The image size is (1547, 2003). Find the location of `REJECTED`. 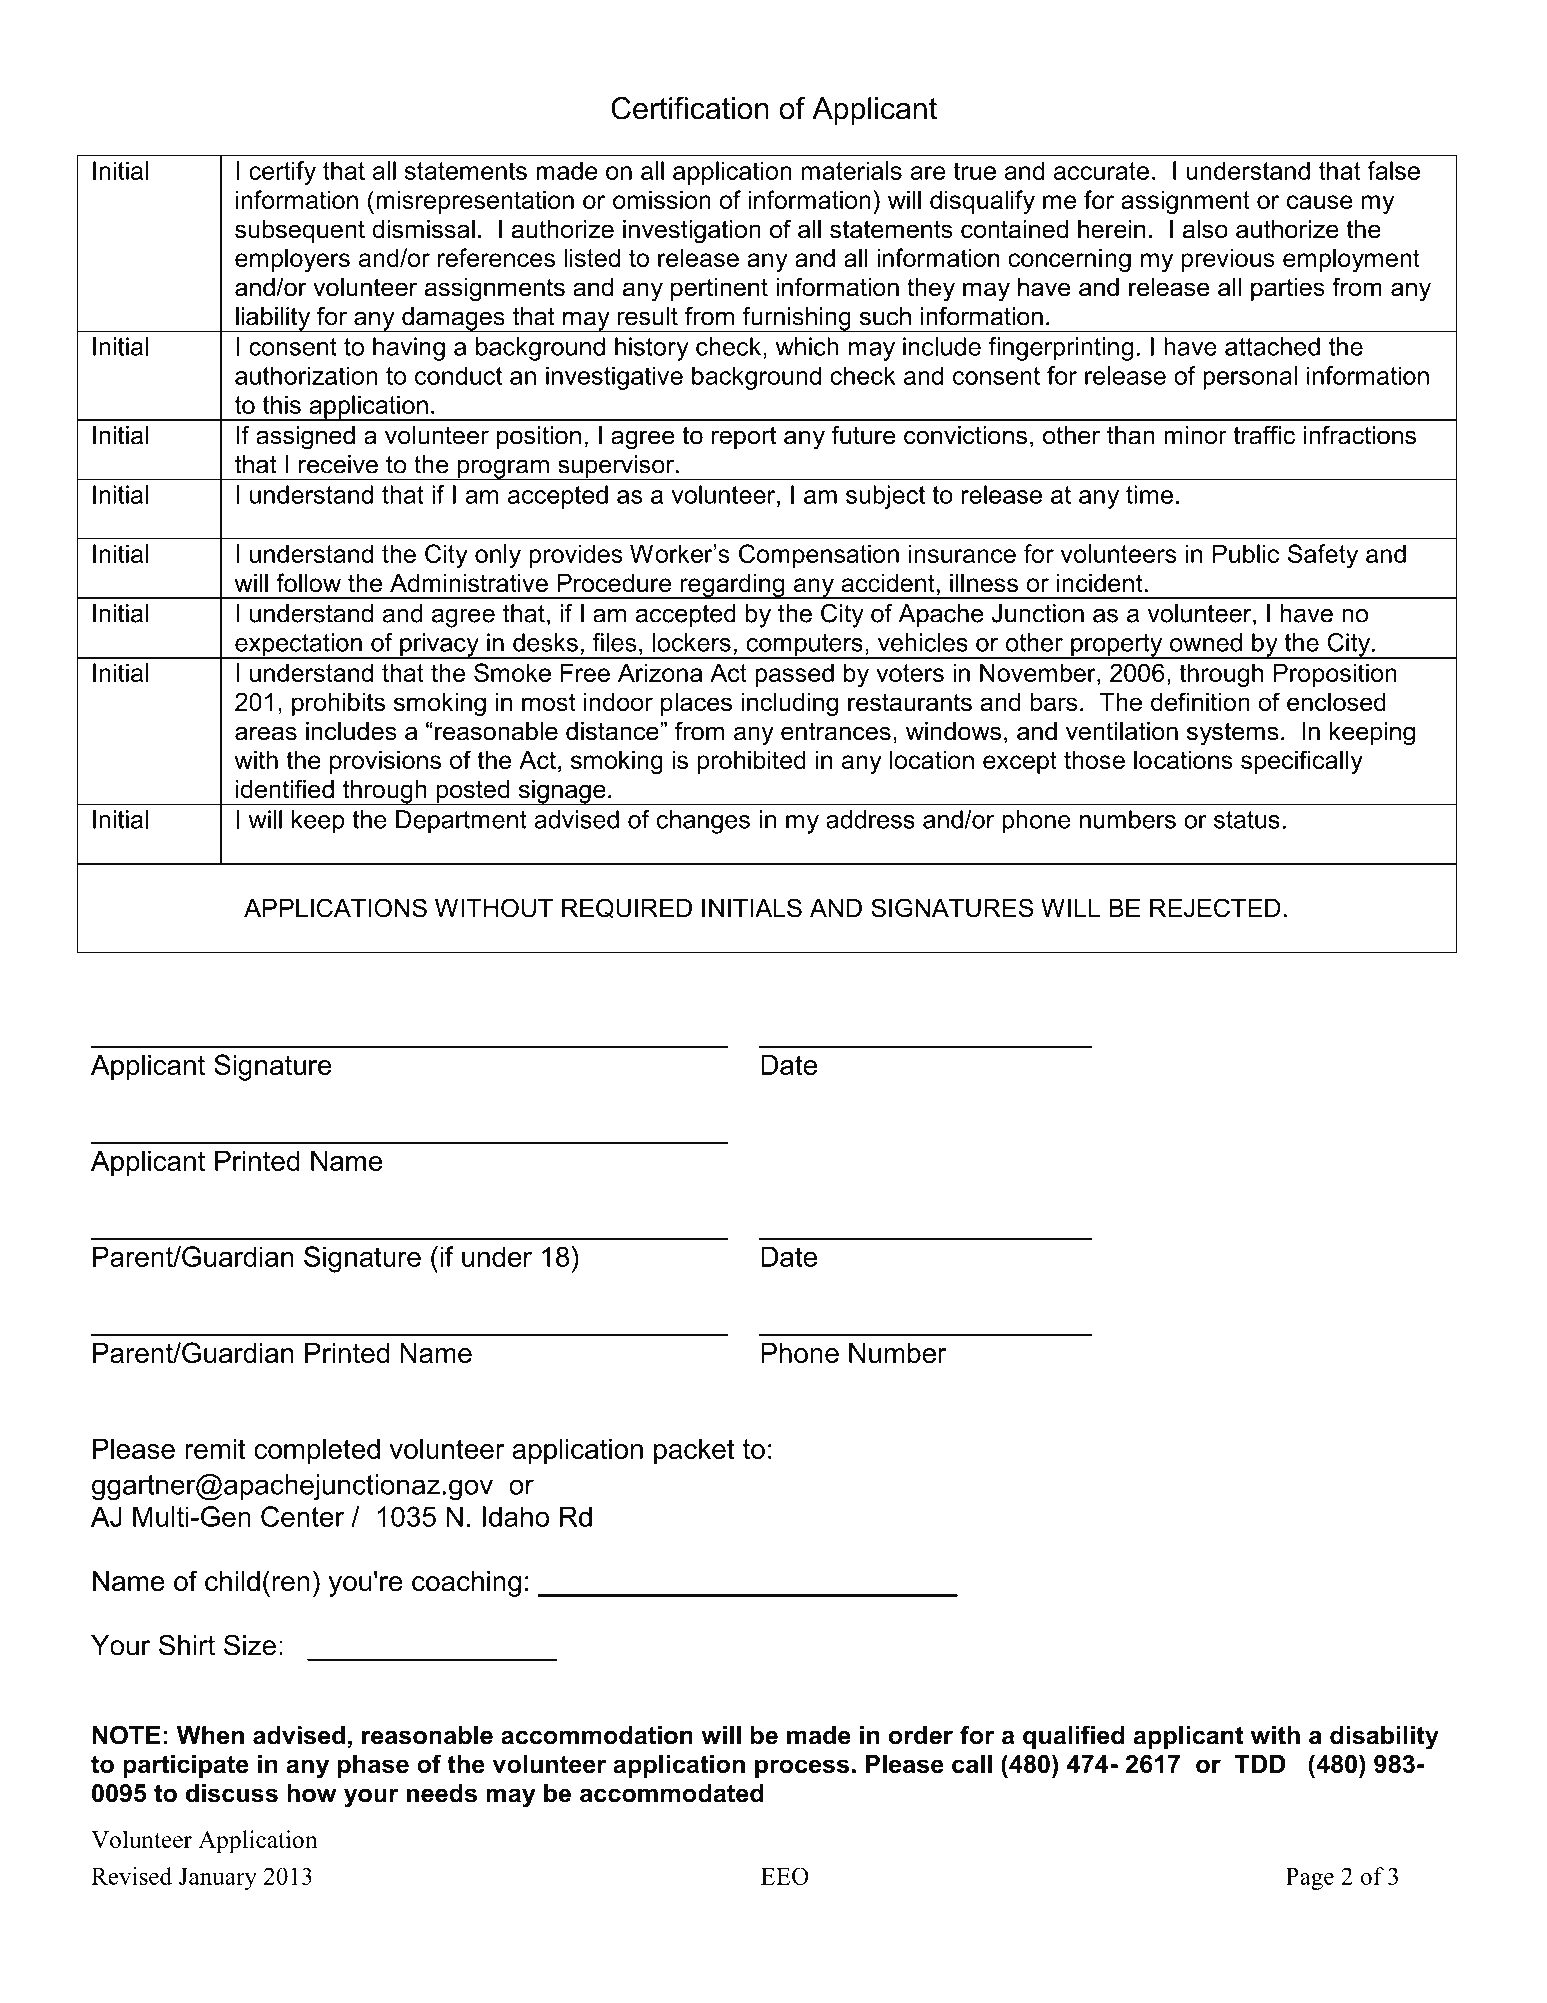

REJECTED is located at coordinates (1215, 908).
